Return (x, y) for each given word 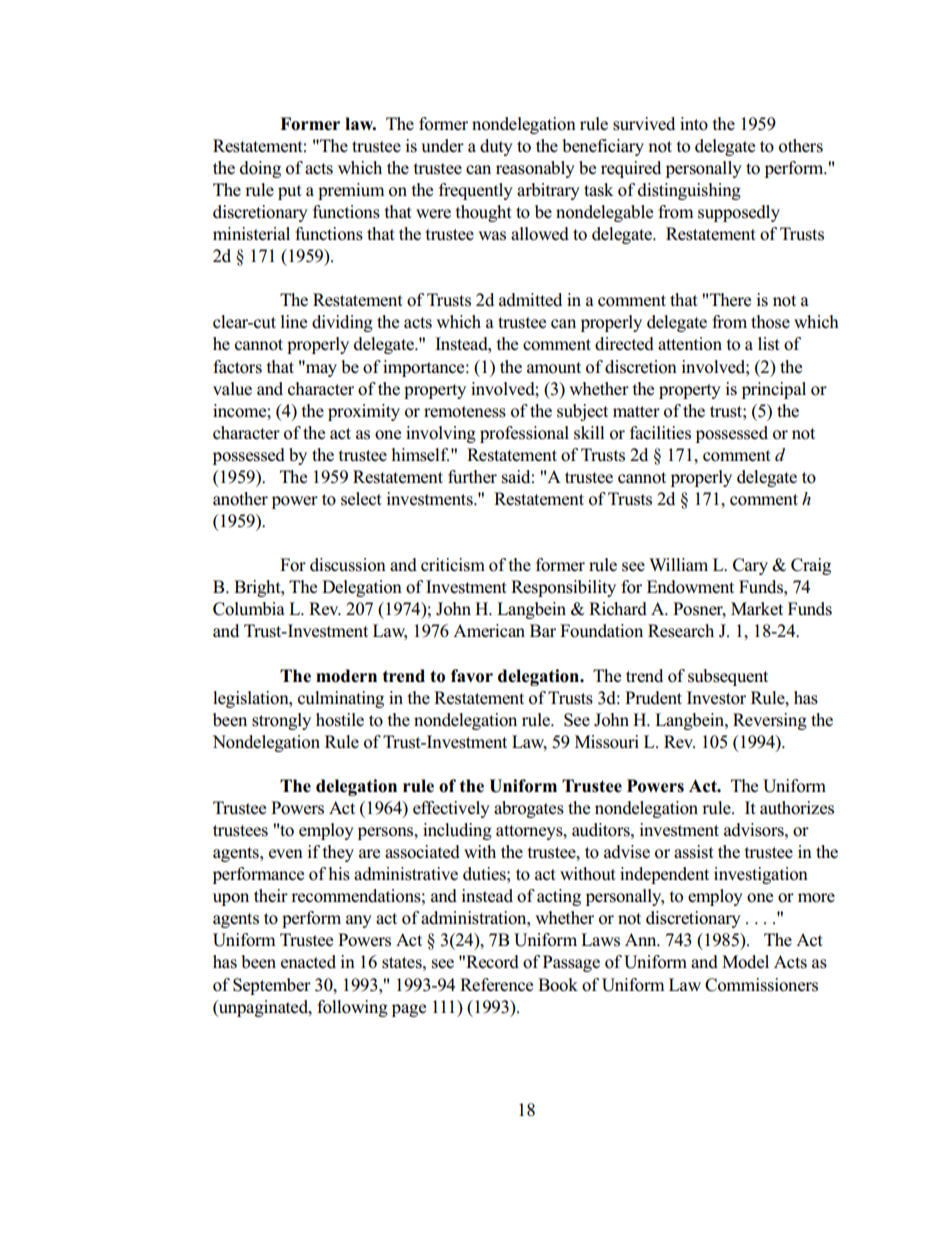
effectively (451, 809)
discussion (348, 565)
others (801, 146)
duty (496, 147)
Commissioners (761, 985)
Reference (496, 985)
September (272, 986)
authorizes (797, 808)
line (294, 322)
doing (260, 169)
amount (554, 368)
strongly (281, 721)
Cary (750, 566)
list (769, 344)
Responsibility (563, 588)
